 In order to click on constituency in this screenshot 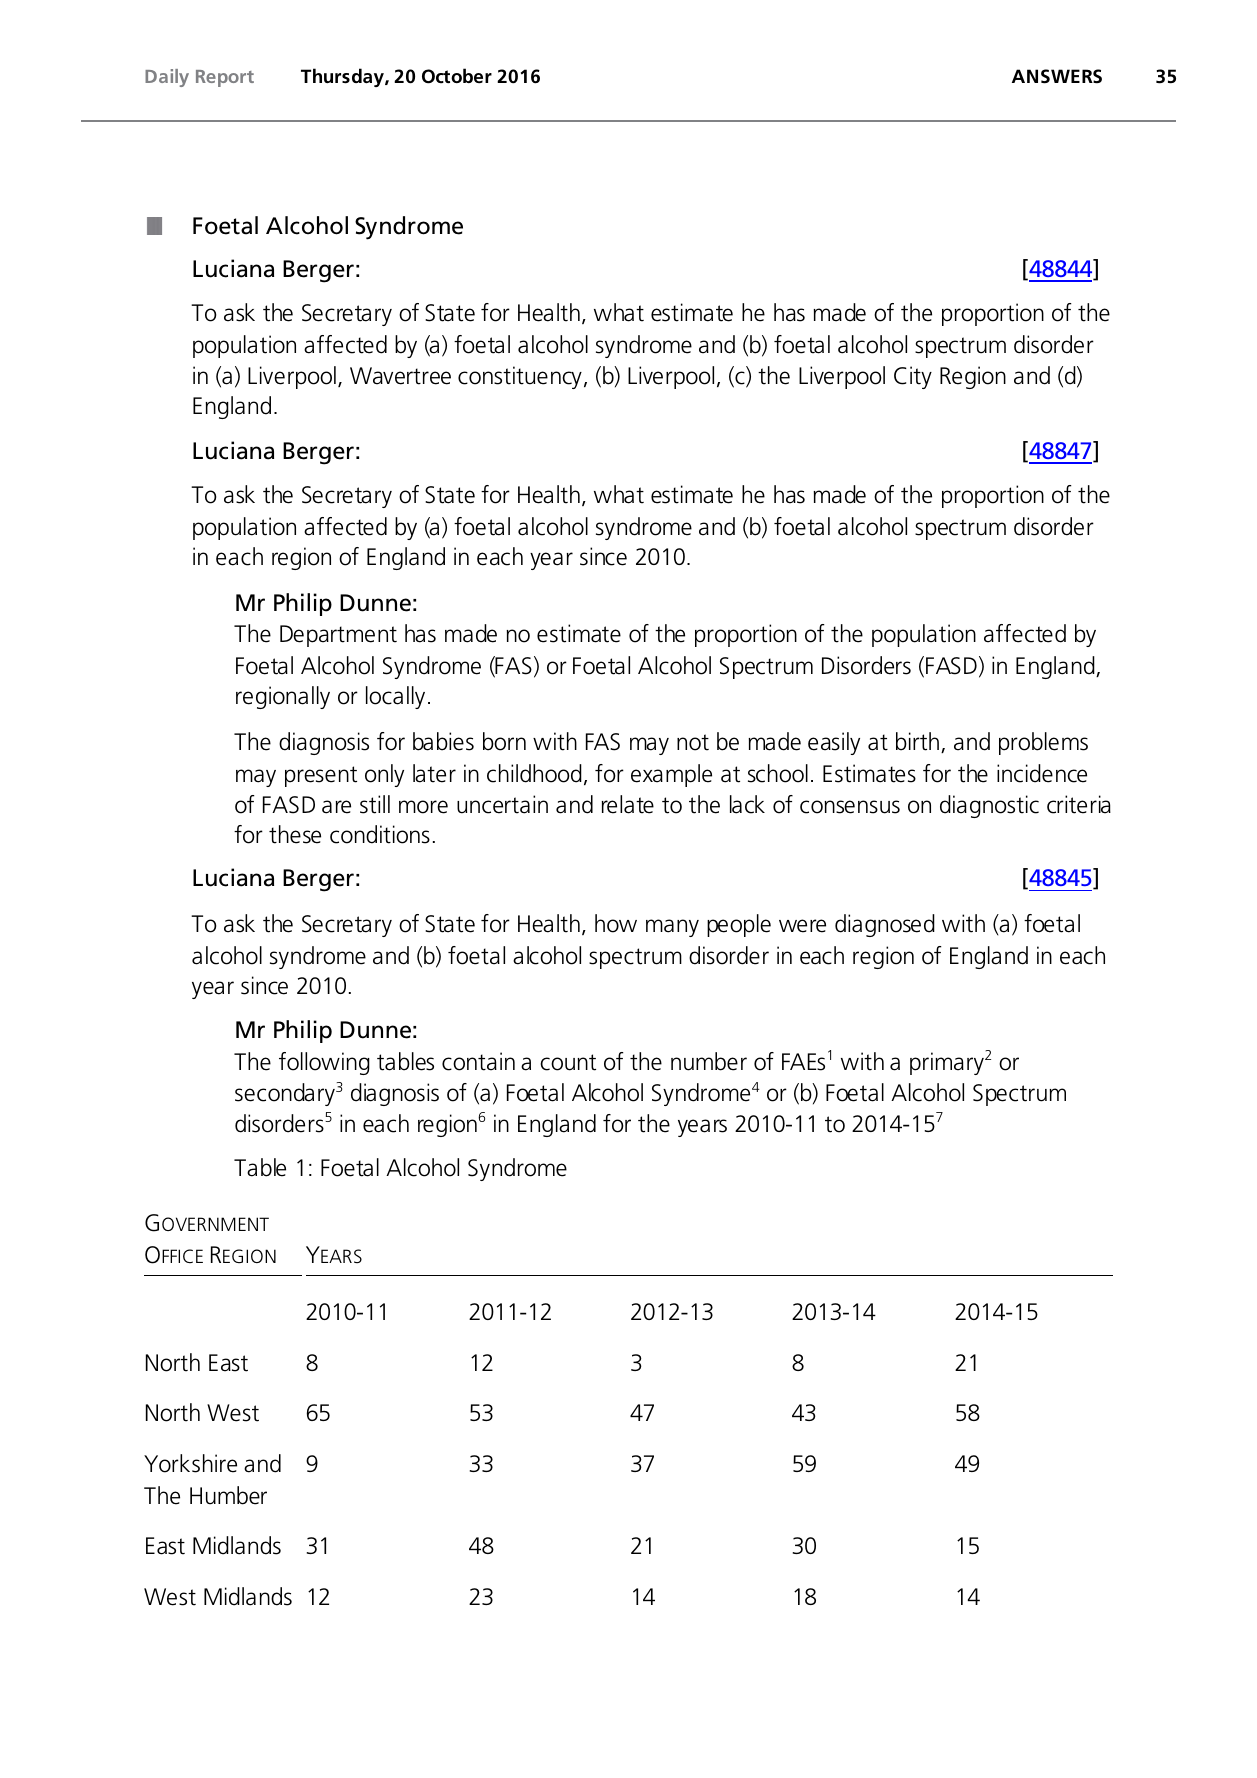, I will do `click(520, 377)`.
